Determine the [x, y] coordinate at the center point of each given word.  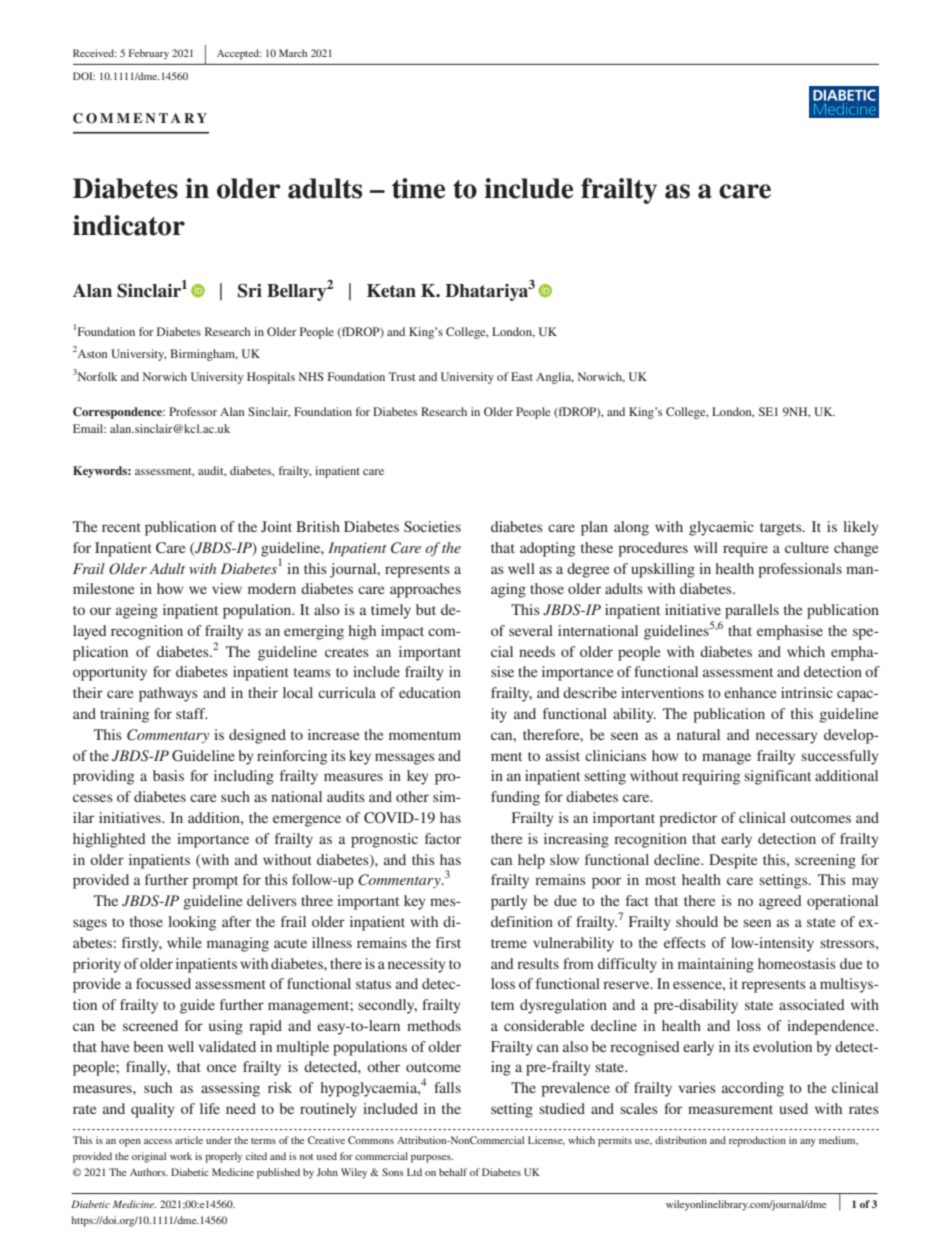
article [189, 1140]
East [522, 376]
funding [515, 798]
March [293, 53]
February [149, 54]
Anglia [555, 378]
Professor [193, 411]
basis [168, 775]
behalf [453, 1172]
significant [777, 777]
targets [782, 529]
